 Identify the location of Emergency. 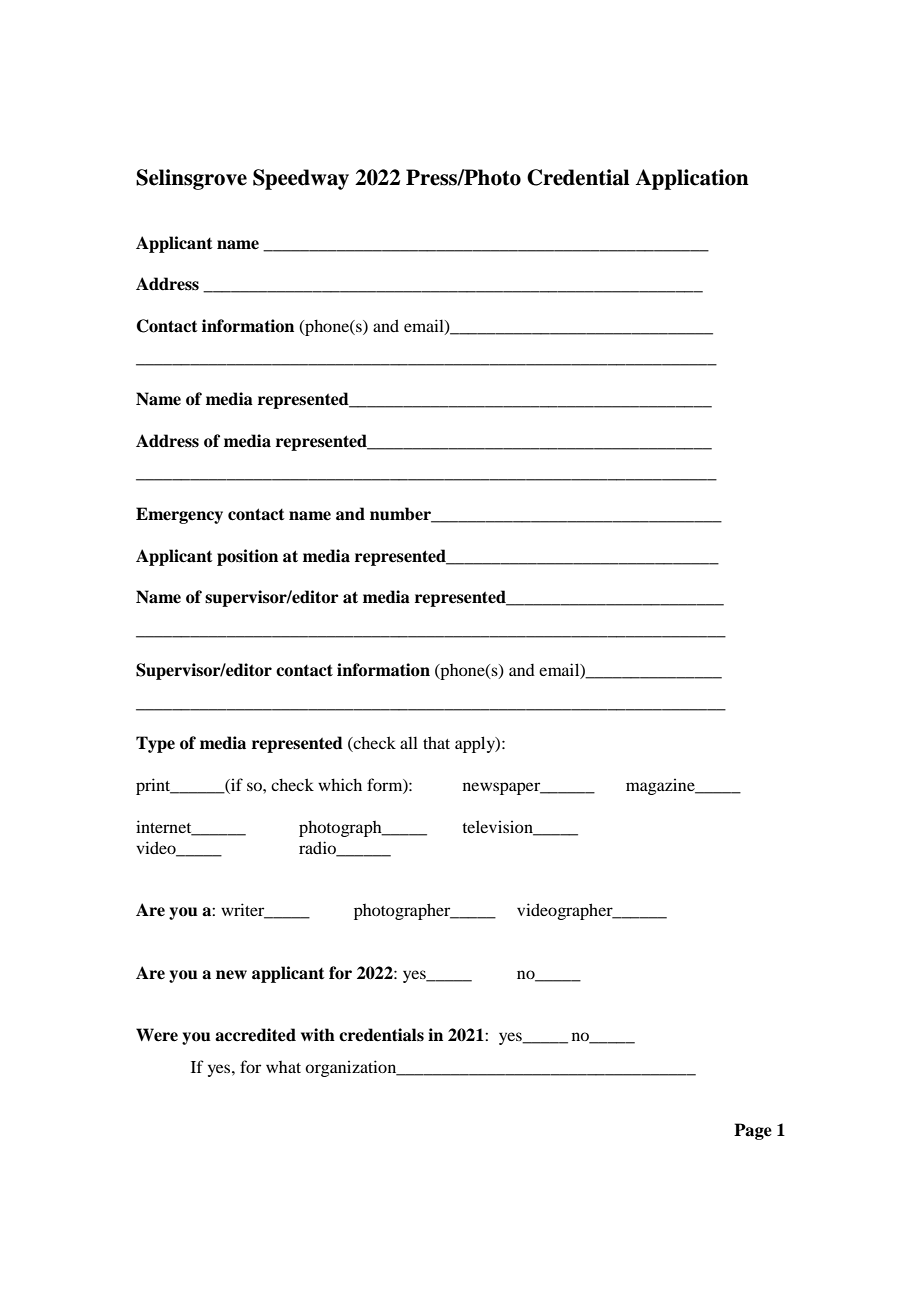
(179, 515).
